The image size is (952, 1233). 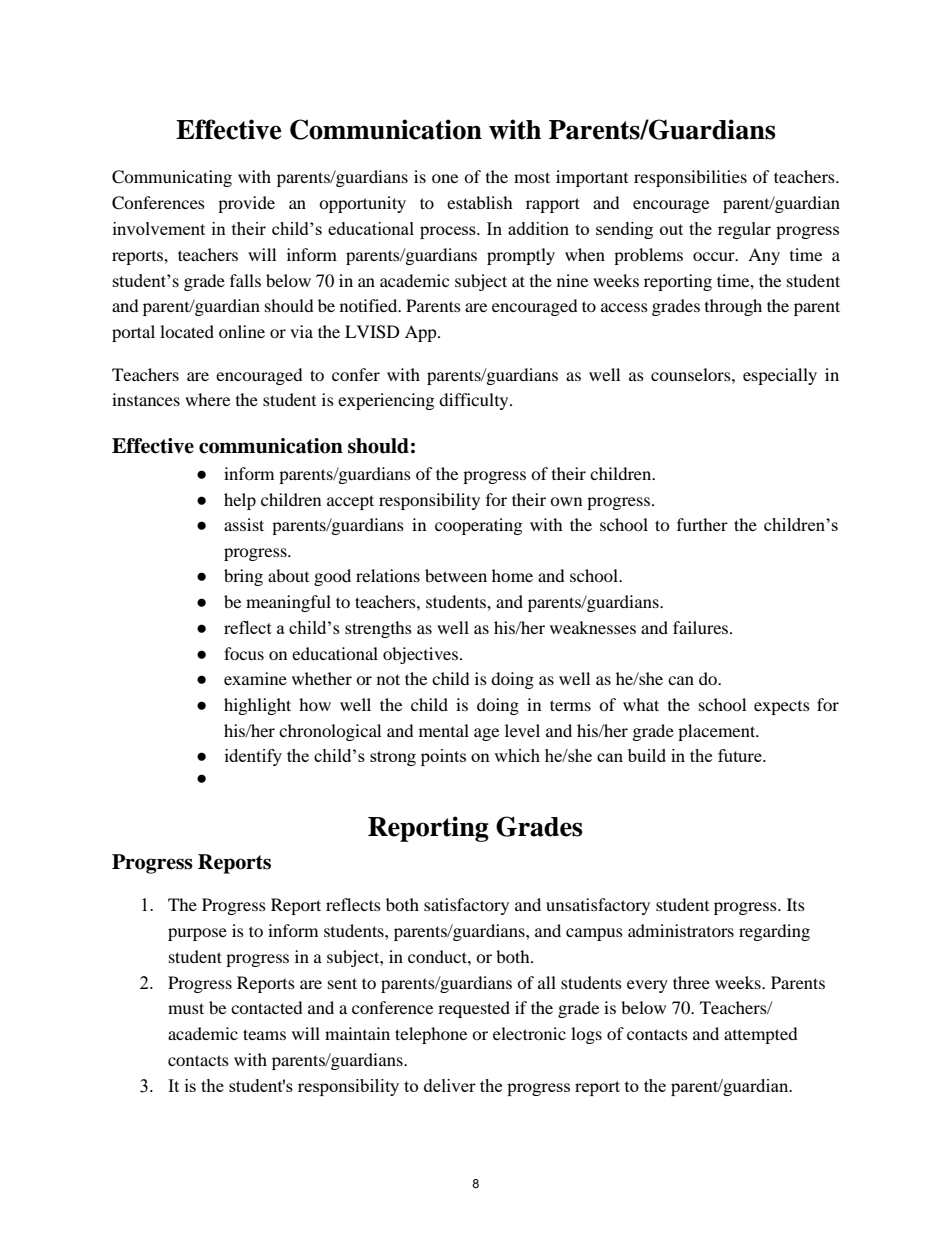 What do you see at coordinates (690, 178) in the screenshot?
I see `responsibilities` at bounding box center [690, 178].
